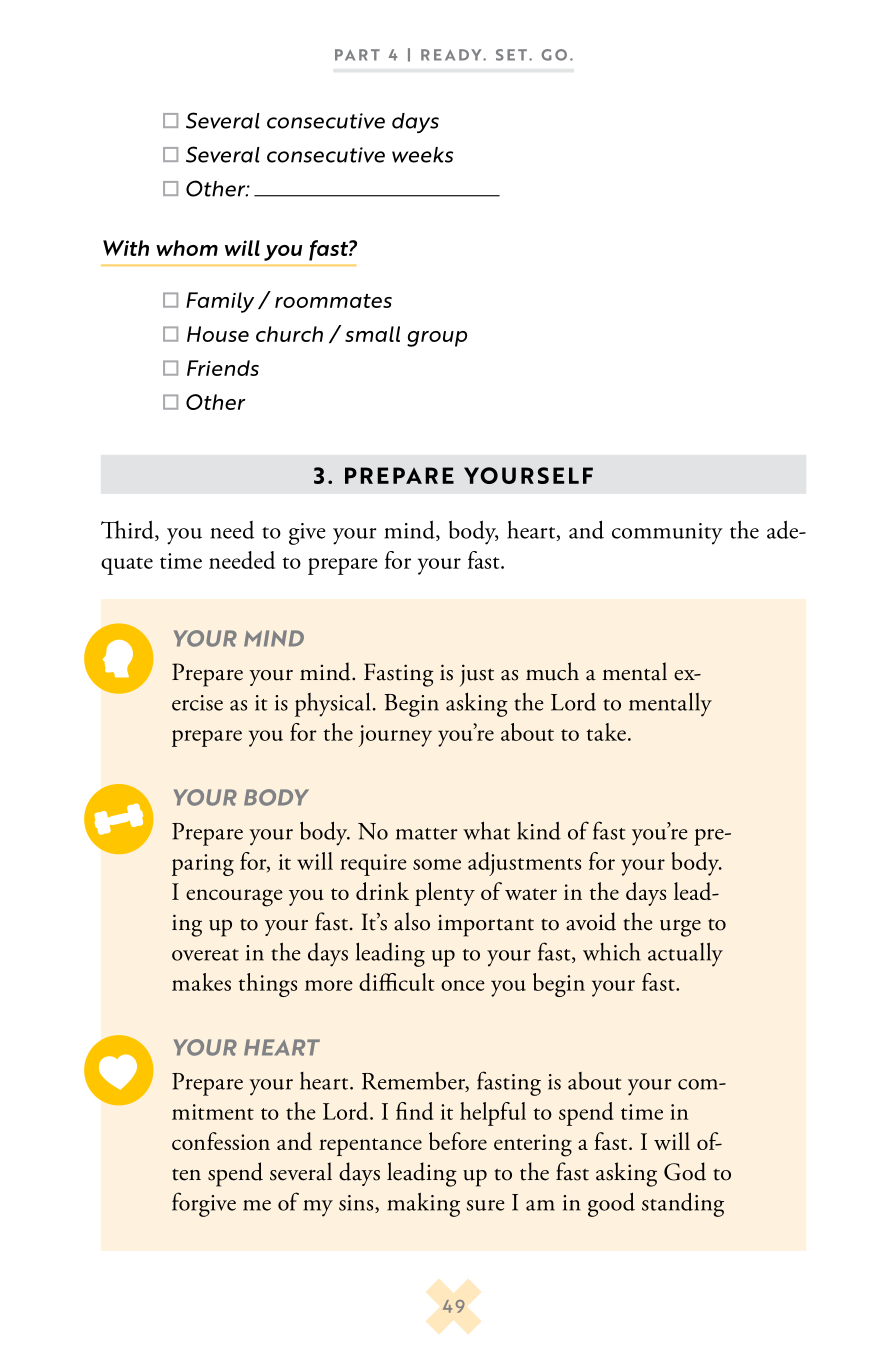 The width and height of the document is (887, 1372). I want to click on weeks, so click(422, 155).
